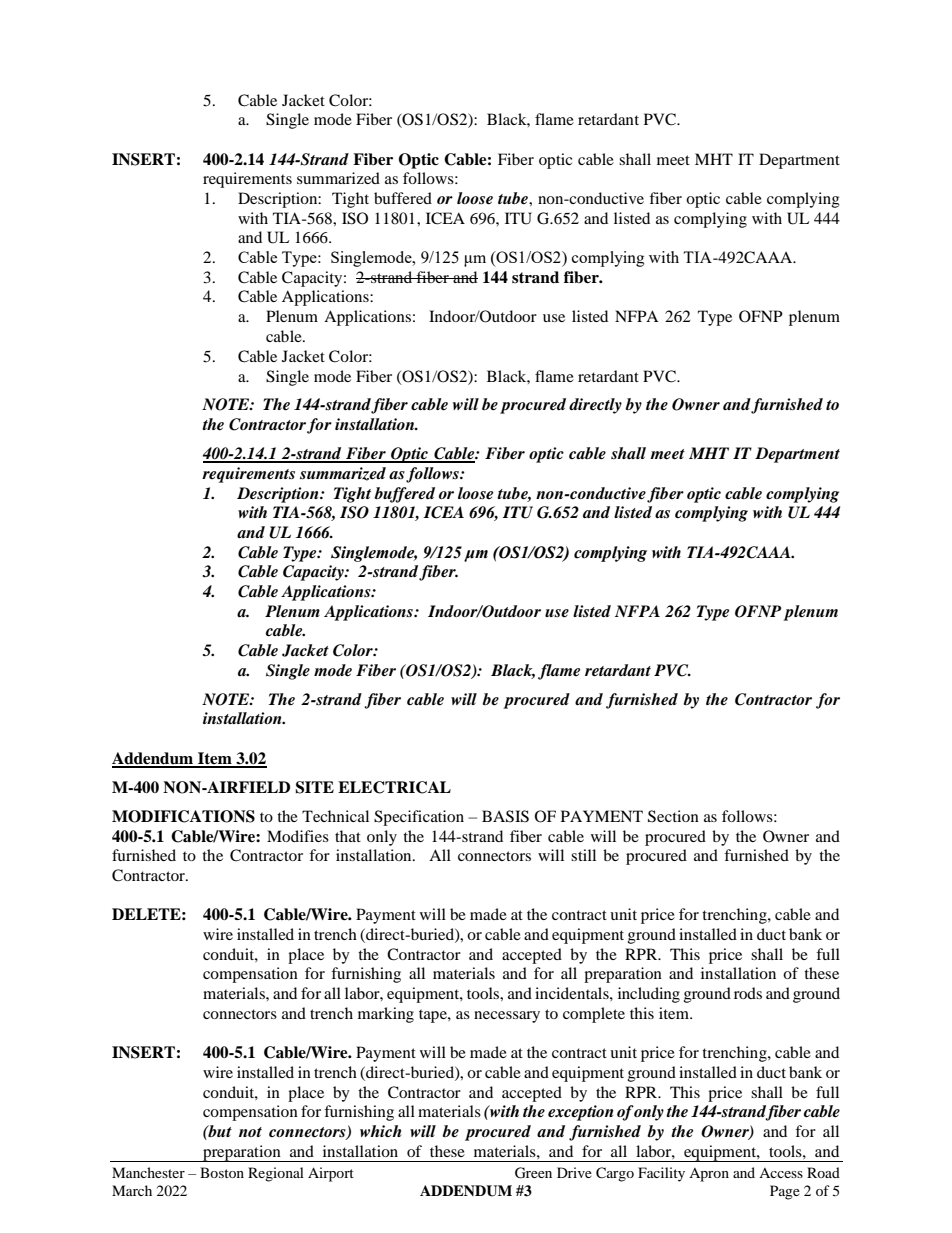 The height and width of the screenshot is (1233, 952). I want to click on Boston, so click(222, 1172).
